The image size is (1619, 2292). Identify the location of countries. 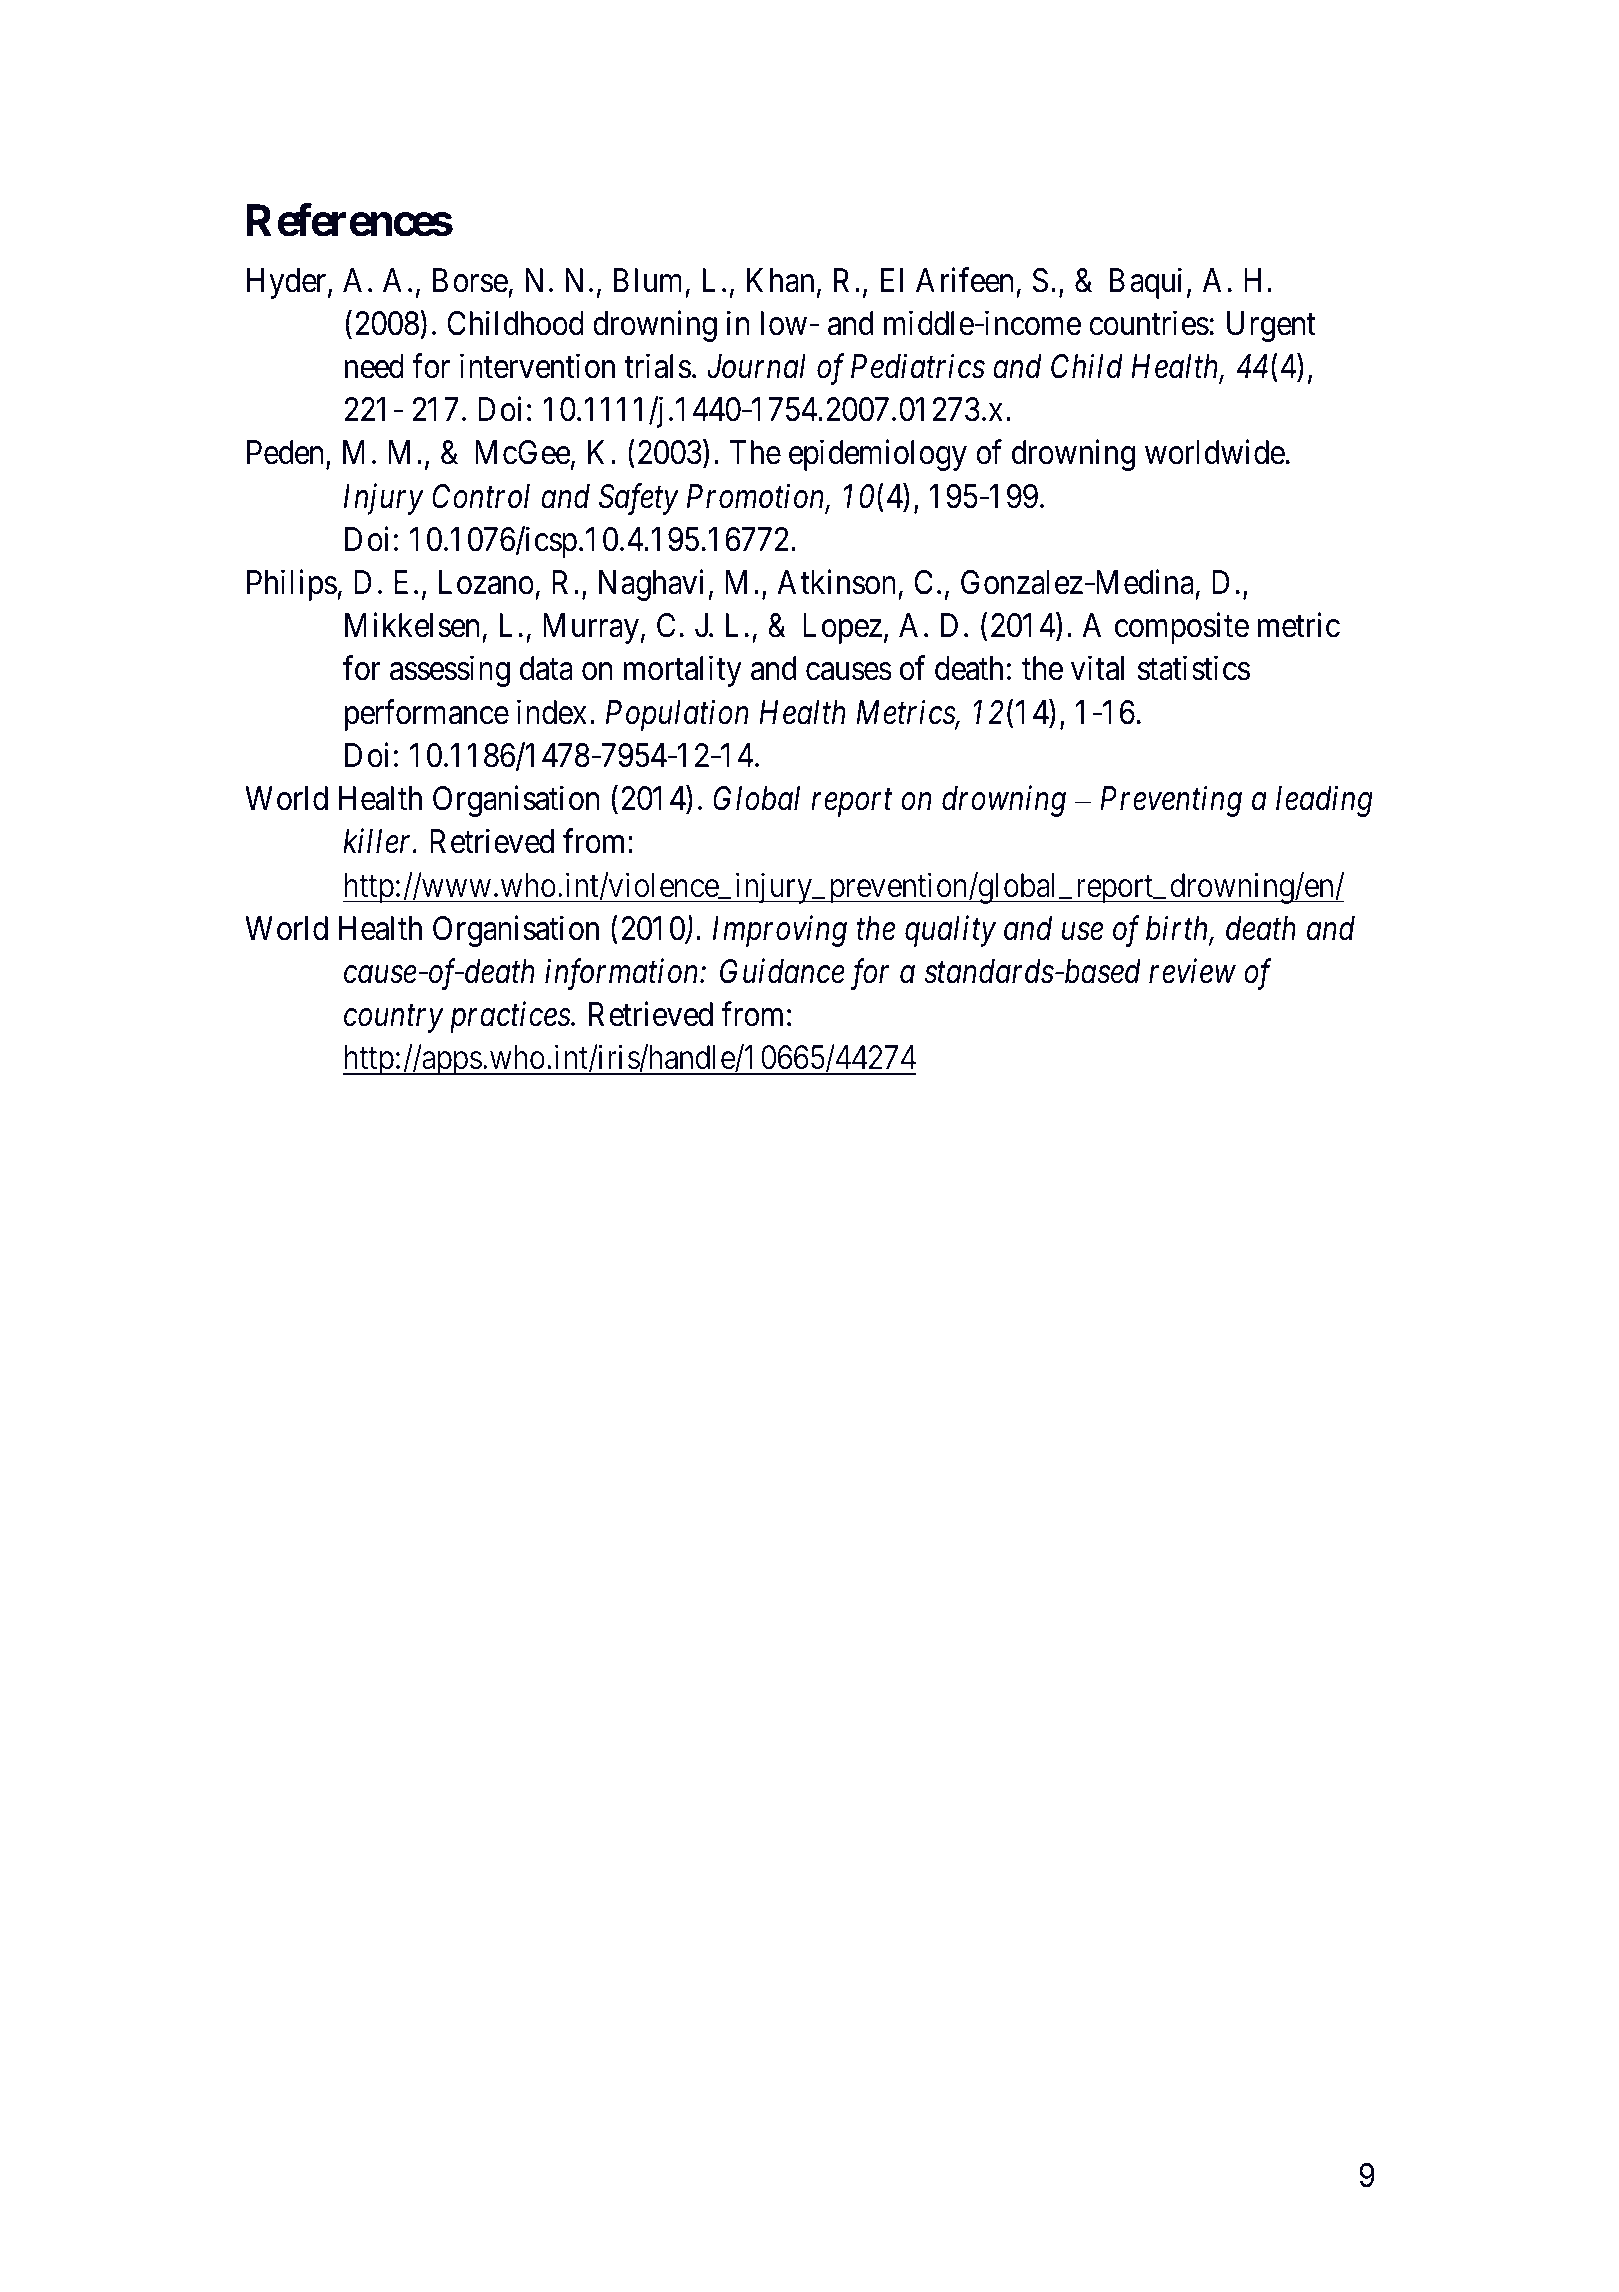
(1149, 323).
